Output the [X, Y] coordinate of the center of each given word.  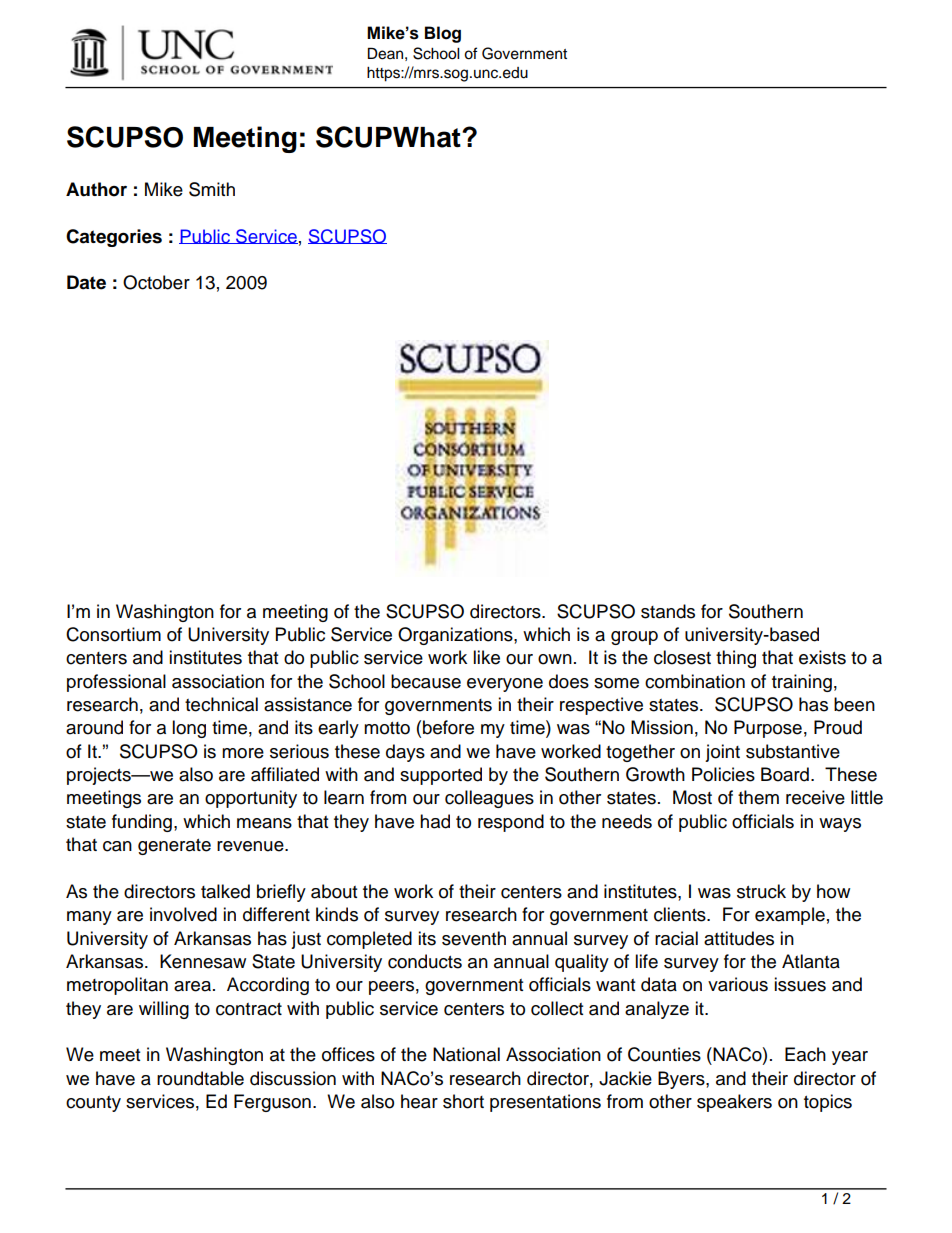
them [758, 797]
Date [86, 282]
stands [668, 611]
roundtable [200, 1078]
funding [142, 823]
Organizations [456, 636]
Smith [212, 189]
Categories [114, 238]
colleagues [489, 799]
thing [736, 659]
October [156, 282]
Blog [443, 34]
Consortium [113, 634]
